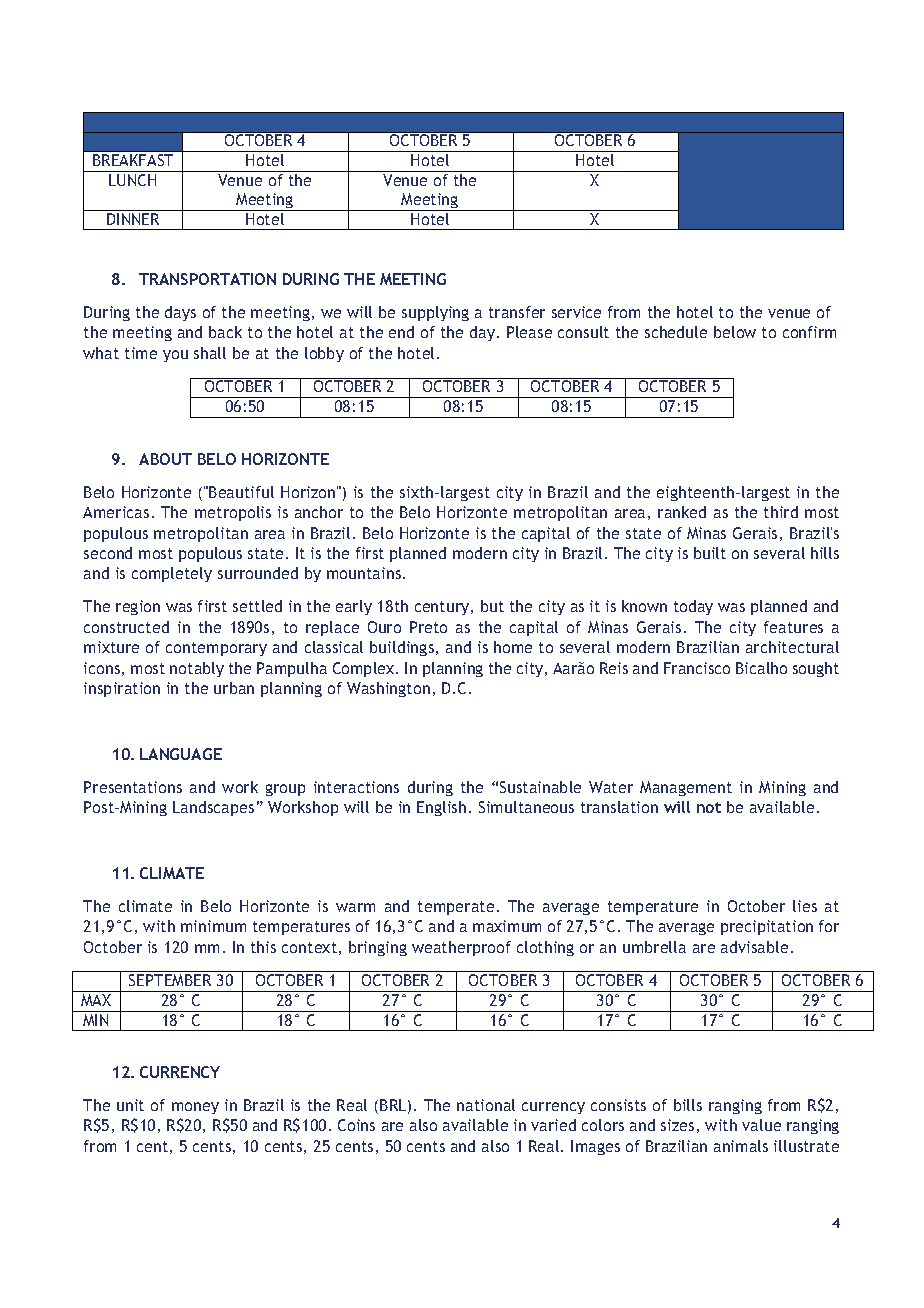 The width and height of the screenshot is (924, 1308). Describe the element at coordinates (761, 1125) in the screenshot. I see `value` at that location.
